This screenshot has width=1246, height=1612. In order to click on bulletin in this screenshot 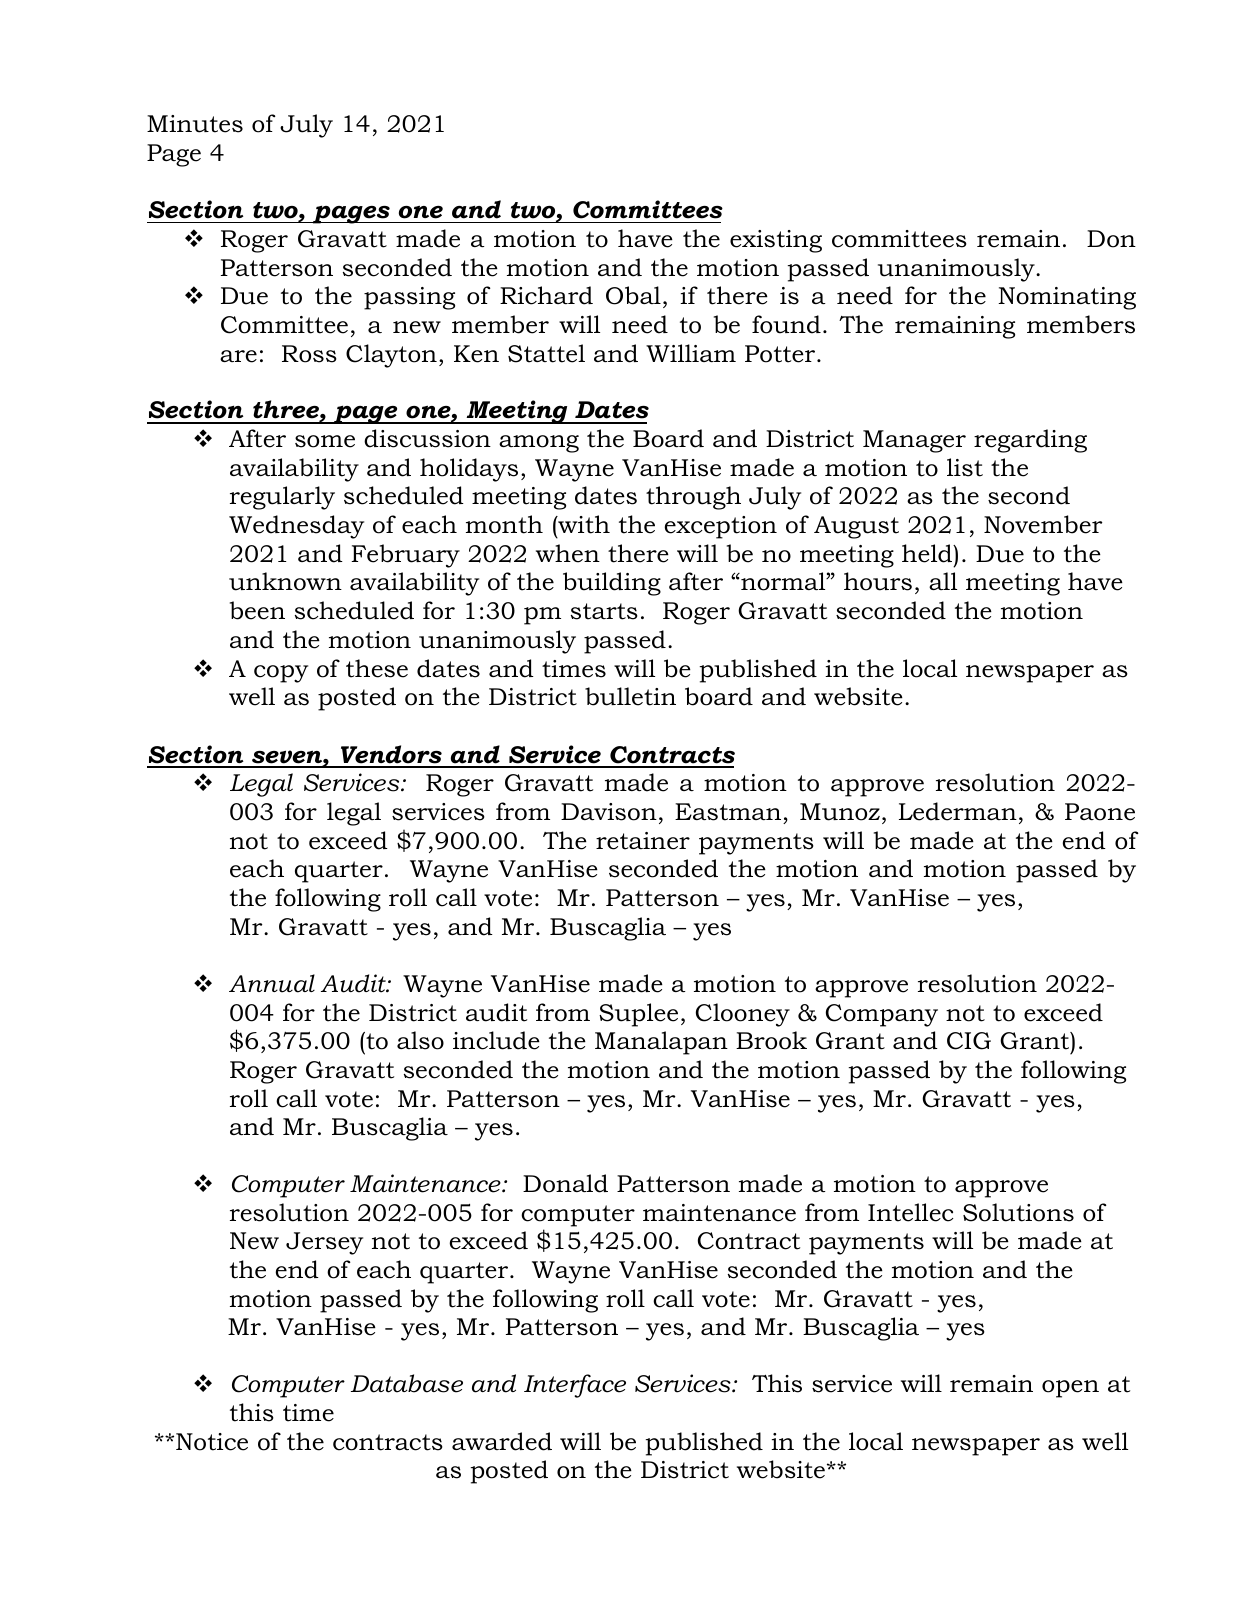, I will do `click(630, 696)`.
